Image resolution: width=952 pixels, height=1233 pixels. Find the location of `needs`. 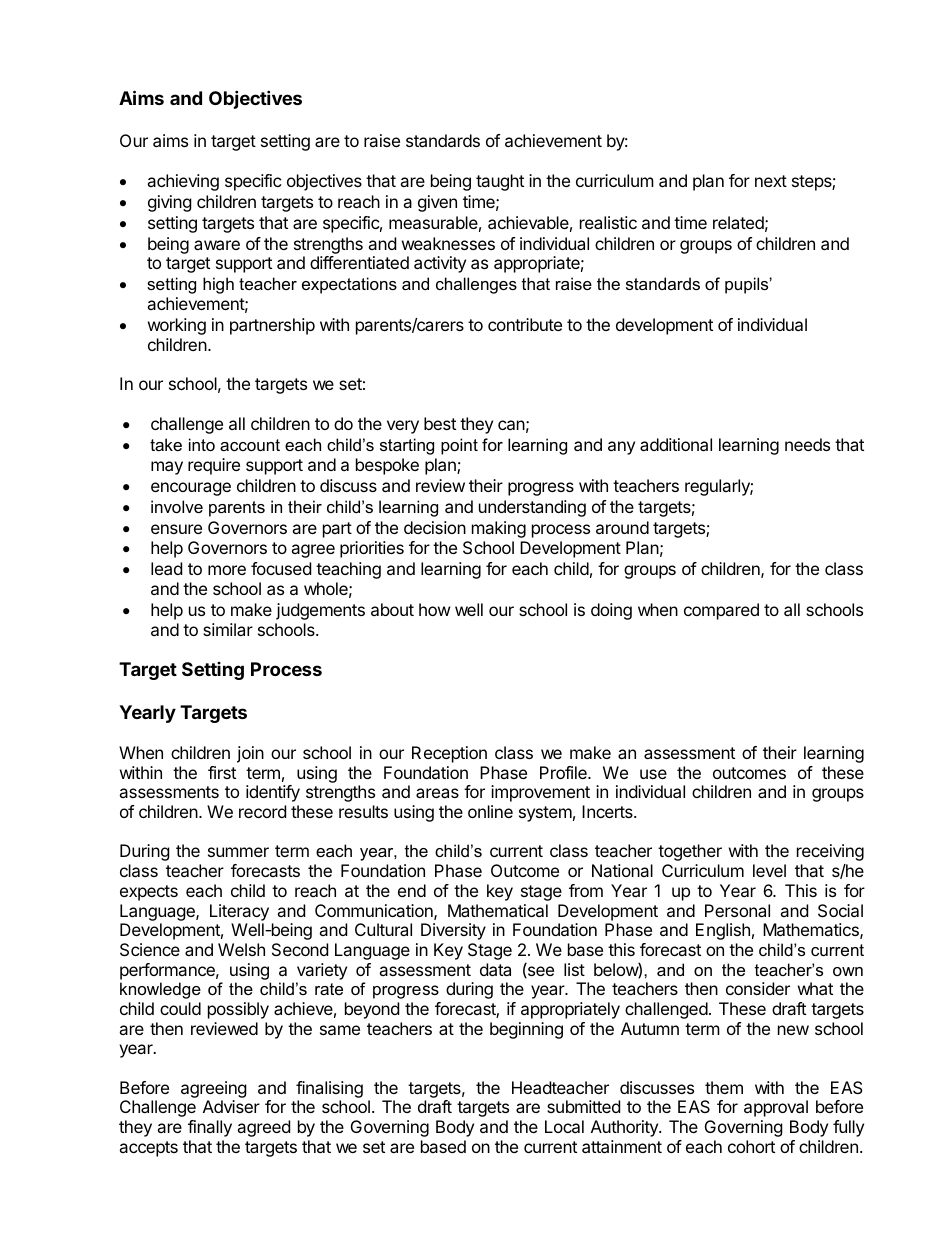

needs is located at coordinates (807, 444).
